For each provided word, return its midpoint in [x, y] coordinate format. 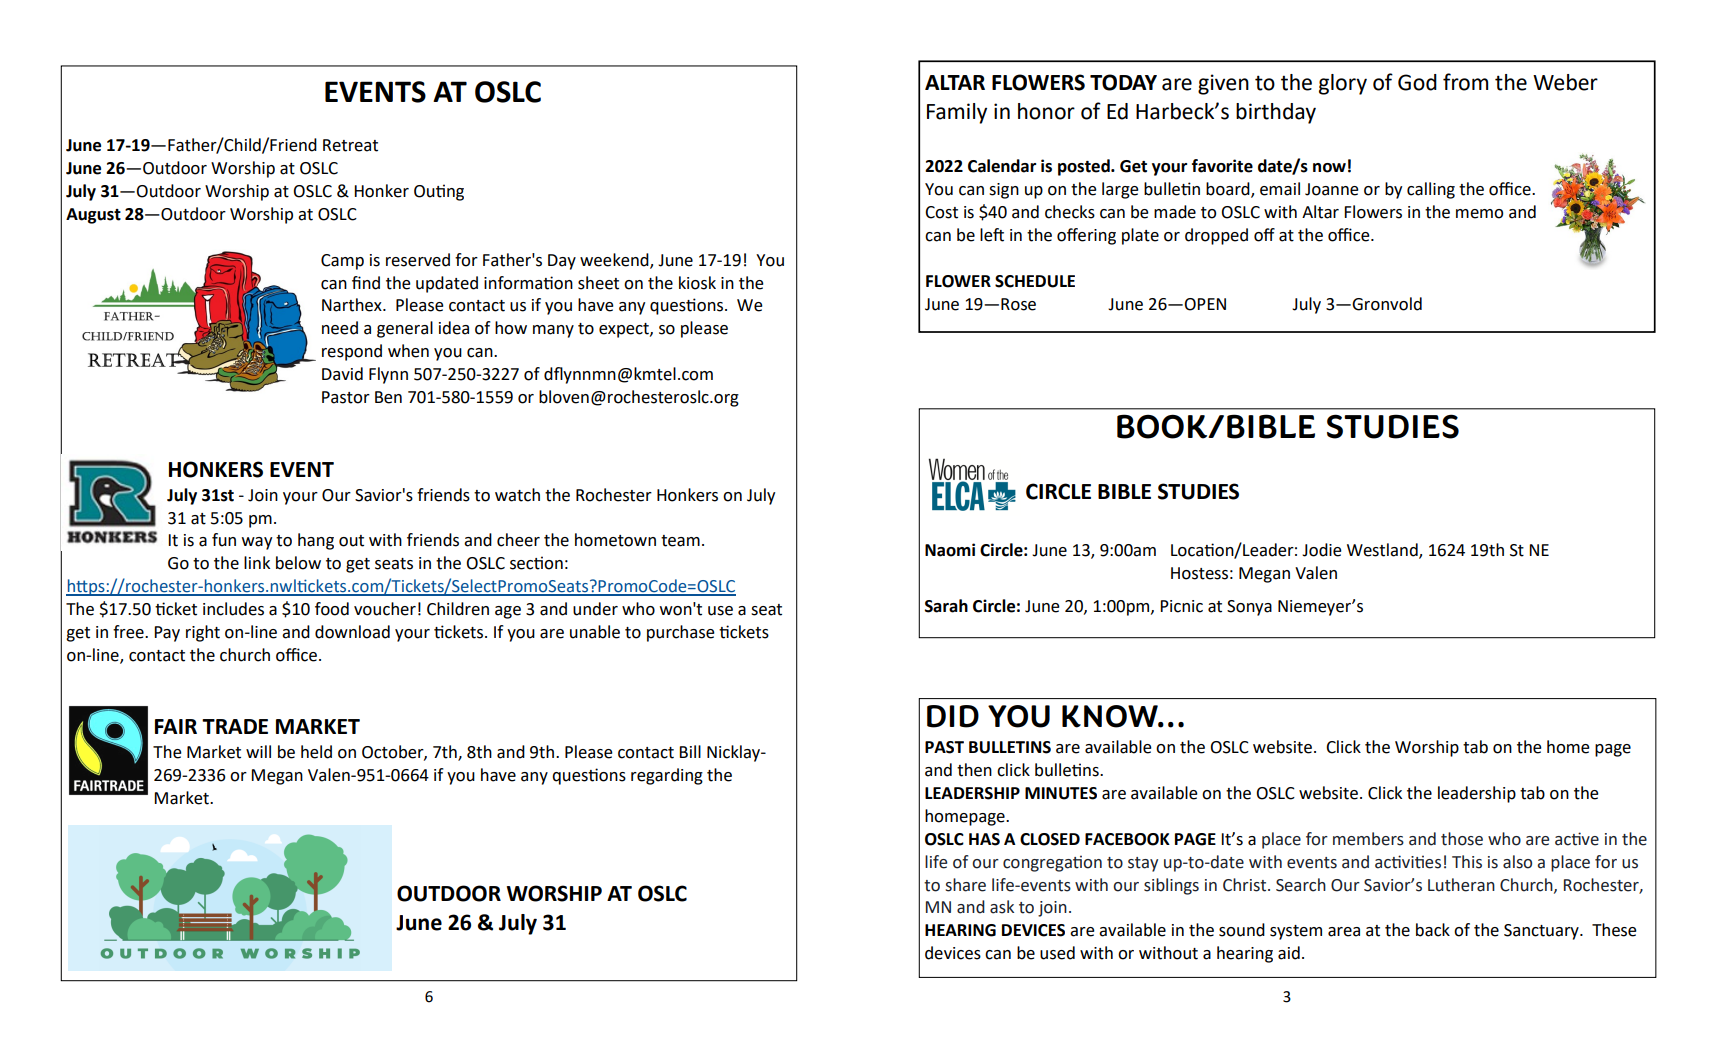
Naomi [950, 550]
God [1417, 82]
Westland [1383, 551]
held [316, 752]
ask [1002, 907]
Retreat [350, 145]
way [257, 543]
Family [957, 113]
